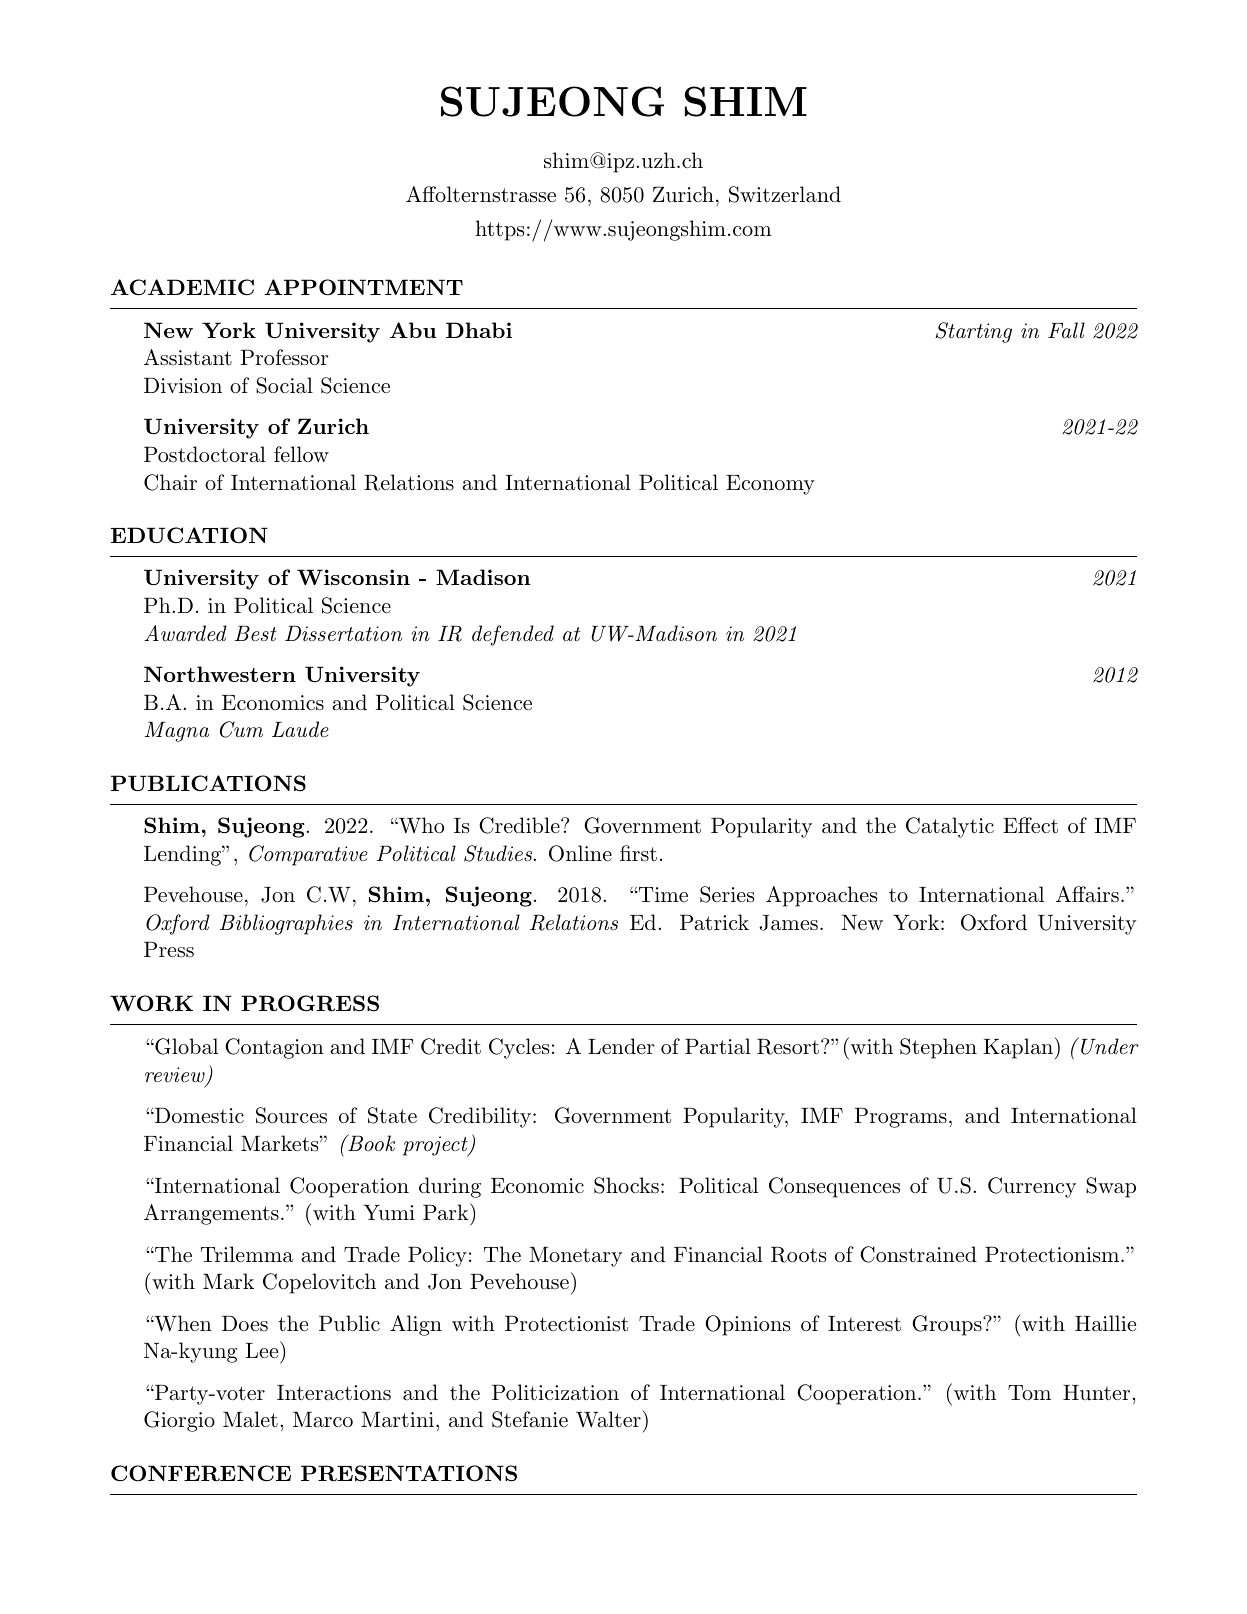 The height and width of the screenshot is (1614, 1247). I want to click on ACADEMIC, so click(182, 287).
